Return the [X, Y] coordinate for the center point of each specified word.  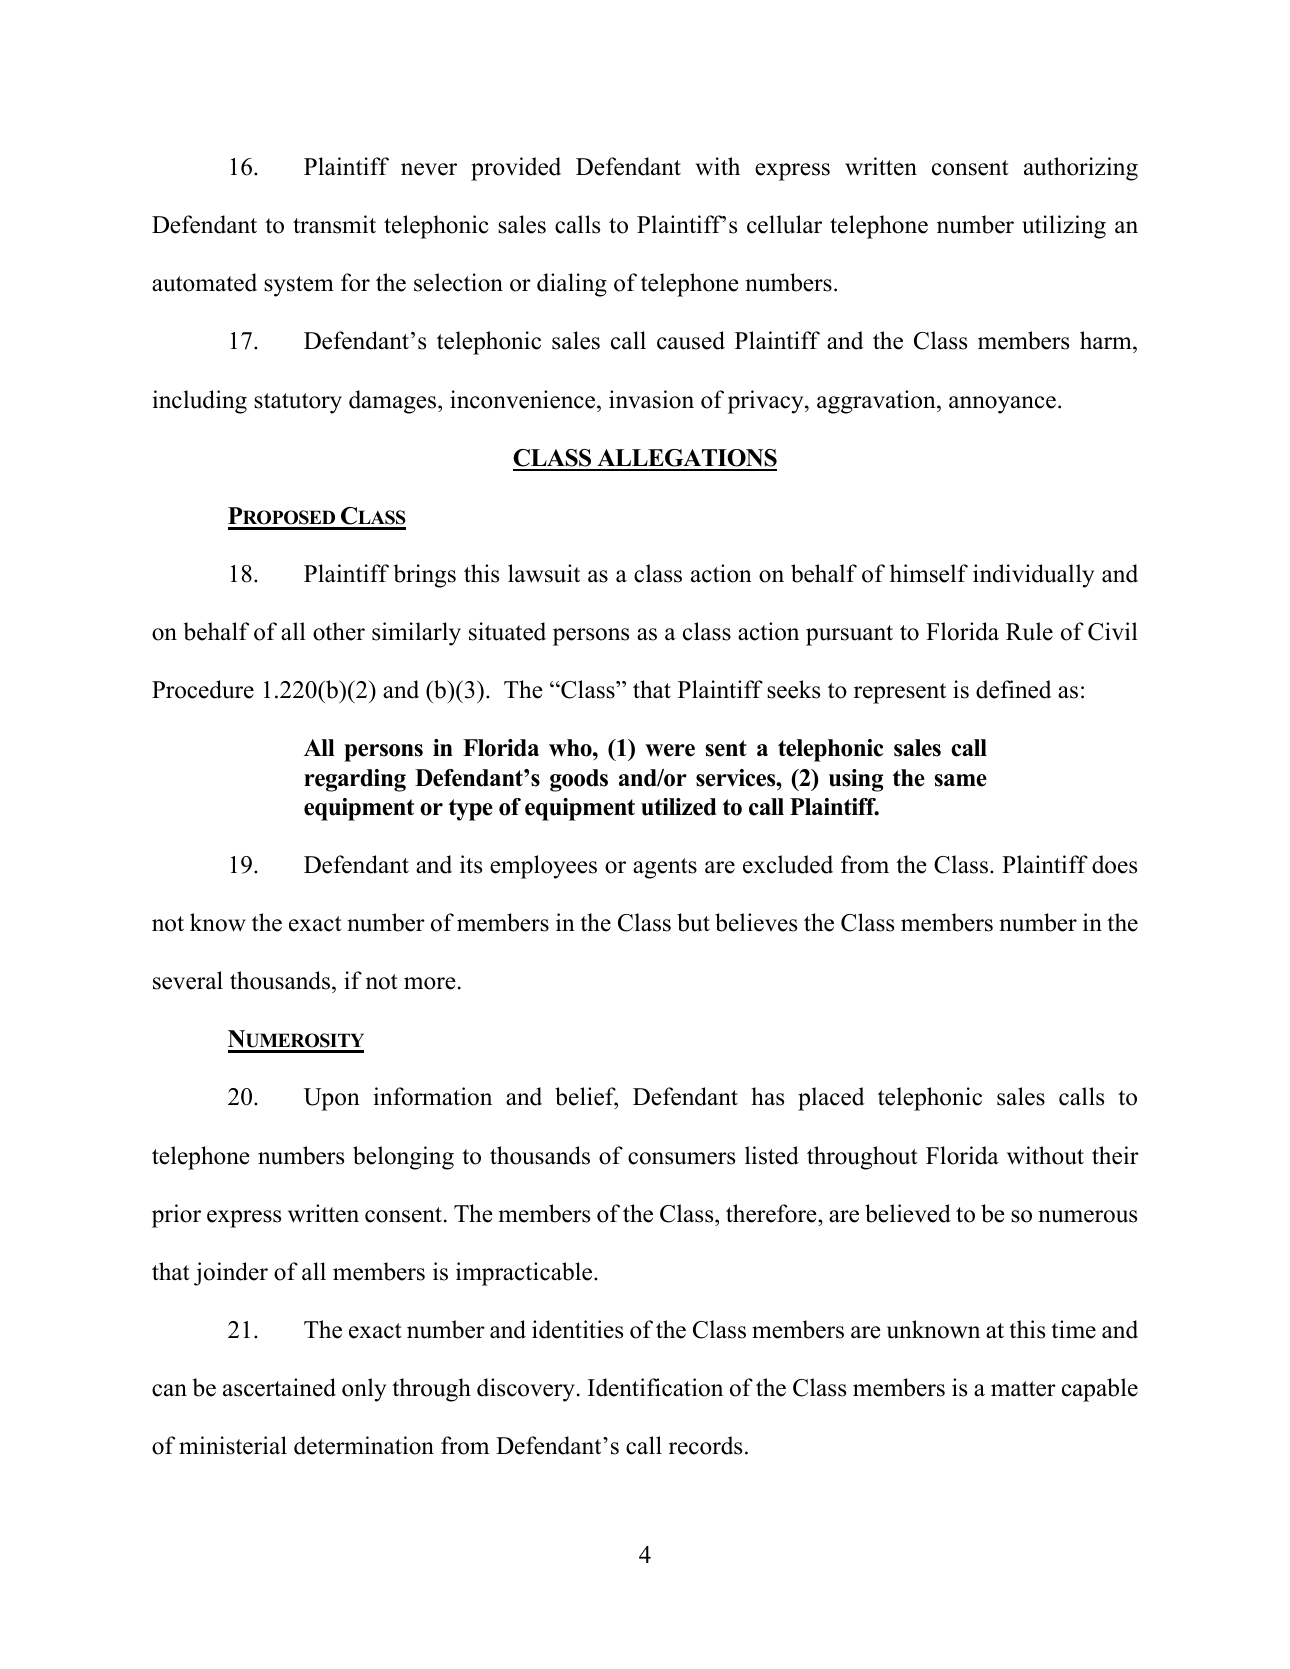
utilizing [1064, 227]
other [339, 631]
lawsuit [544, 573]
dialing [572, 285]
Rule [1029, 631]
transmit [334, 224]
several [188, 980]
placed [831, 1099]
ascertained [279, 1387]
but [693, 922]
